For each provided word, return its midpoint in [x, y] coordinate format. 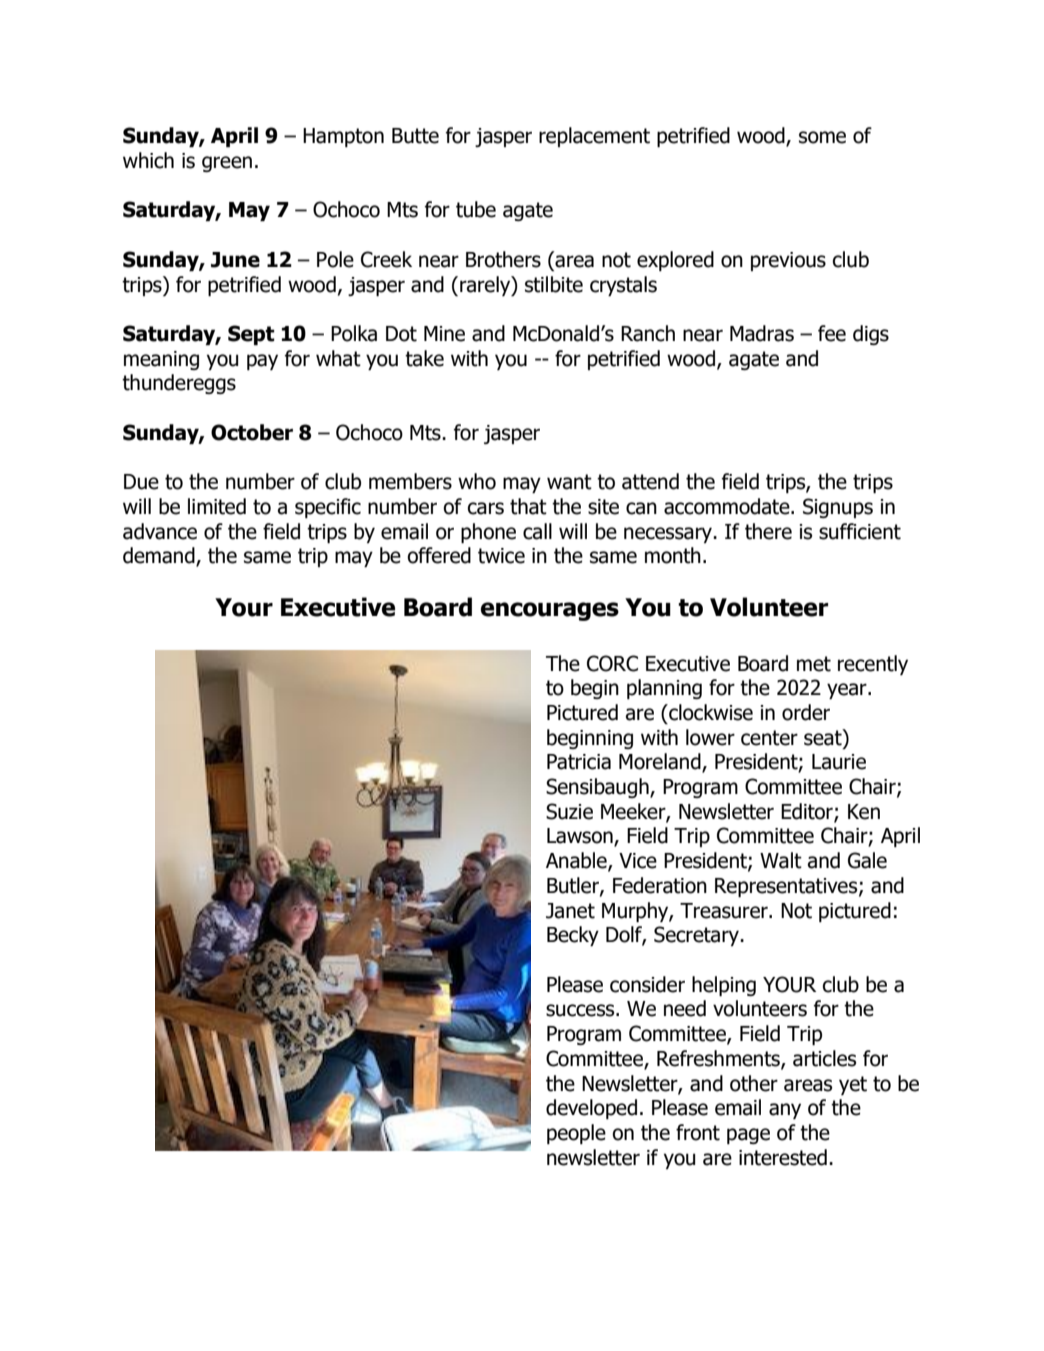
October [252, 432]
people [576, 1134]
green [227, 164]
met [814, 664]
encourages [550, 611]
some [822, 137]
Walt [781, 860]
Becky [573, 936]
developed [591, 1109]
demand [160, 556]
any [785, 1111]
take [424, 358]
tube [476, 209]
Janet [570, 911]
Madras [762, 333]
